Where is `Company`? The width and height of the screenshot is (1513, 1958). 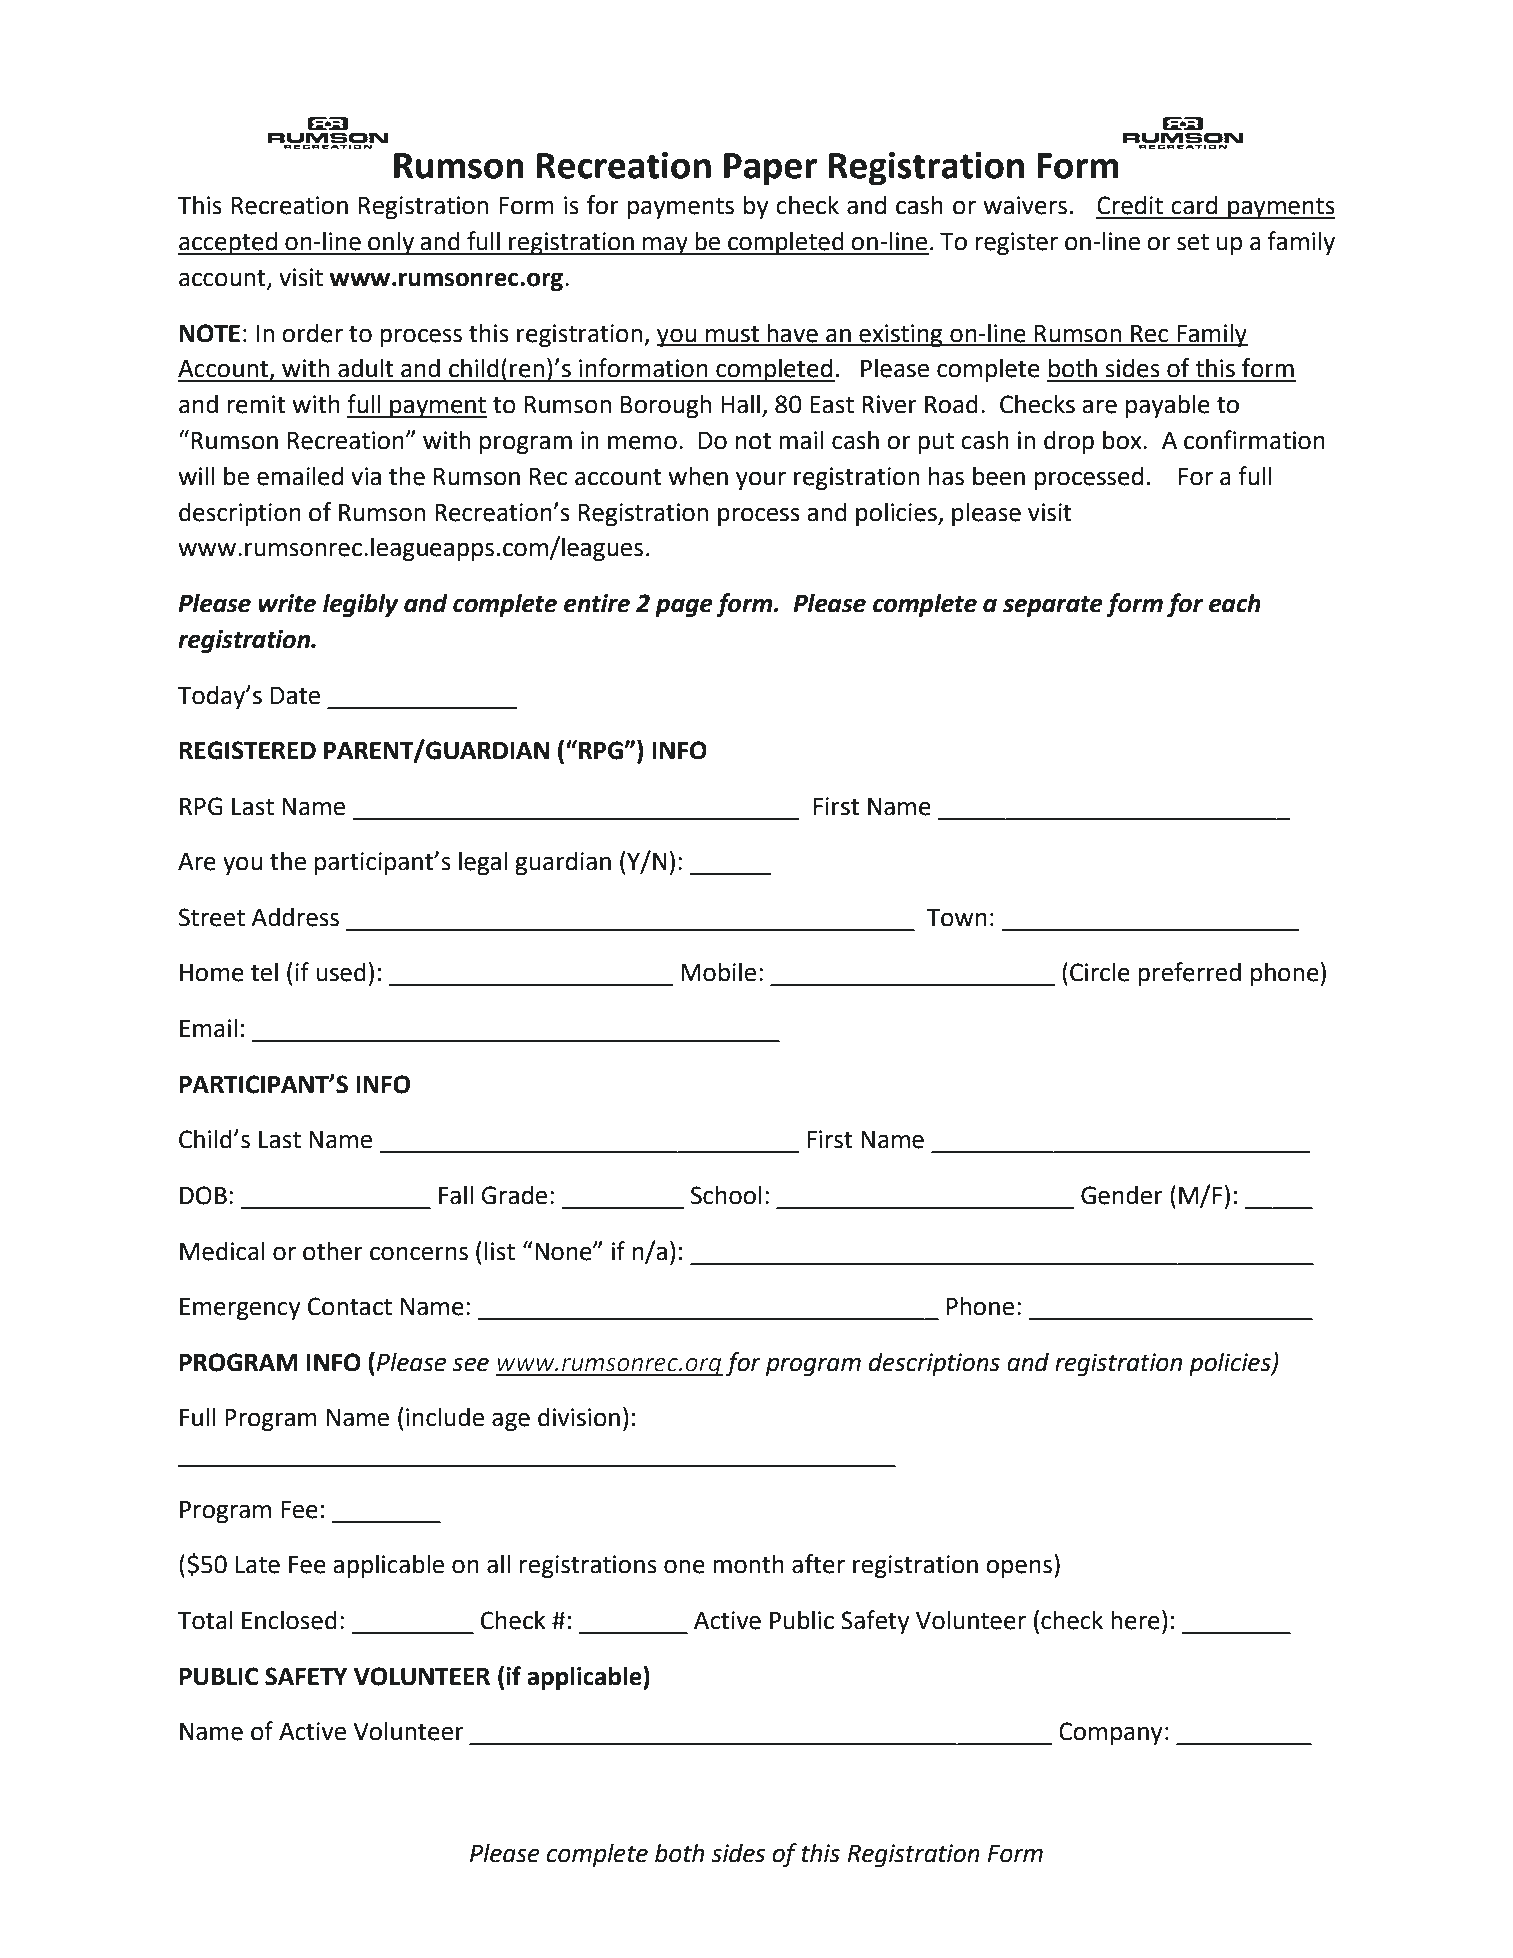
Company is located at coordinates (1111, 1733).
